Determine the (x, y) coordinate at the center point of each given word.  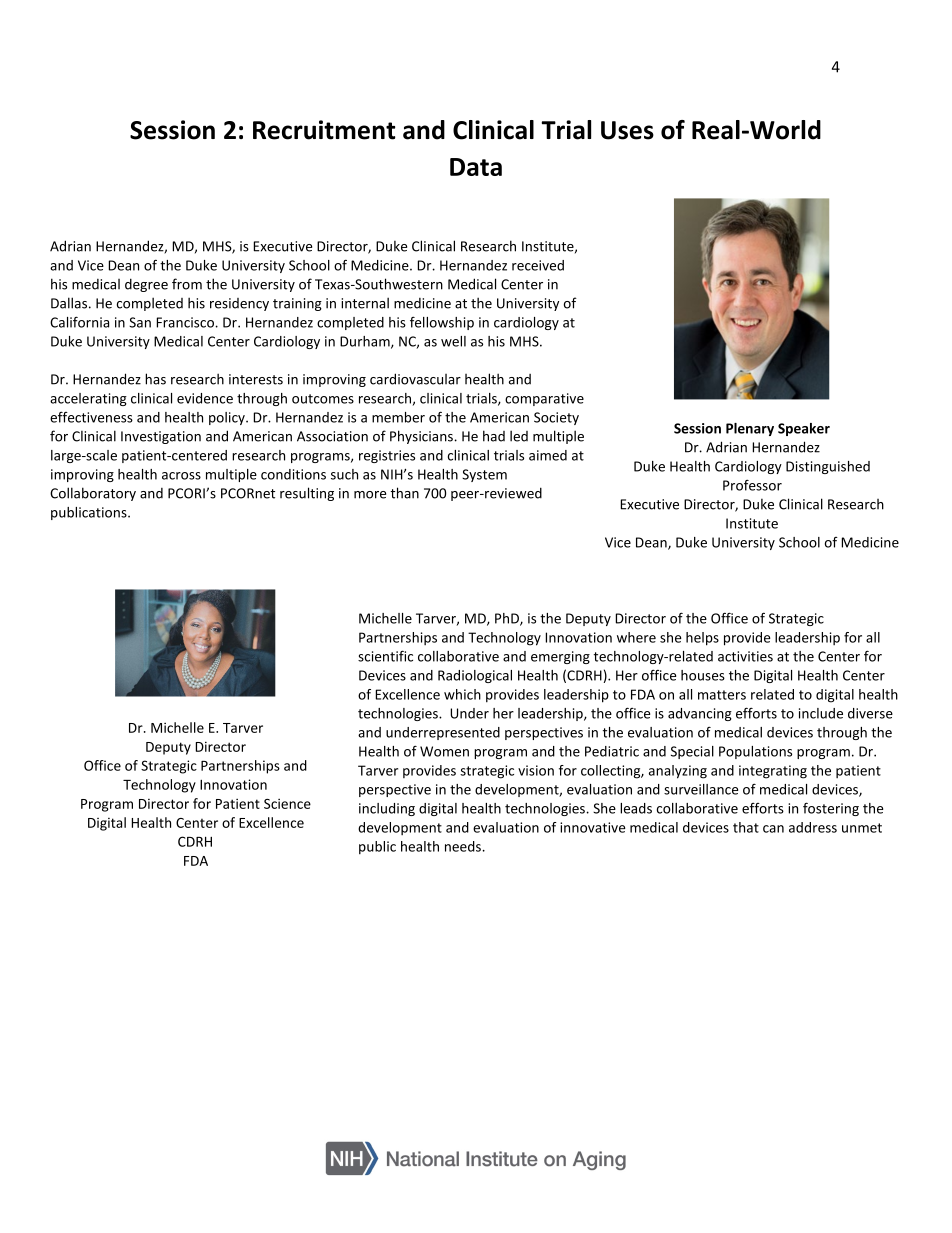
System (484, 475)
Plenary (750, 429)
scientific (385, 656)
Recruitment (324, 130)
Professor (752, 485)
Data (476, 167)
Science (287, 803)
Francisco (186, 322)
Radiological (475, 676)
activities (745, 656)
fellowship (442, 323)
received (538, 265)
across (181, 476)
